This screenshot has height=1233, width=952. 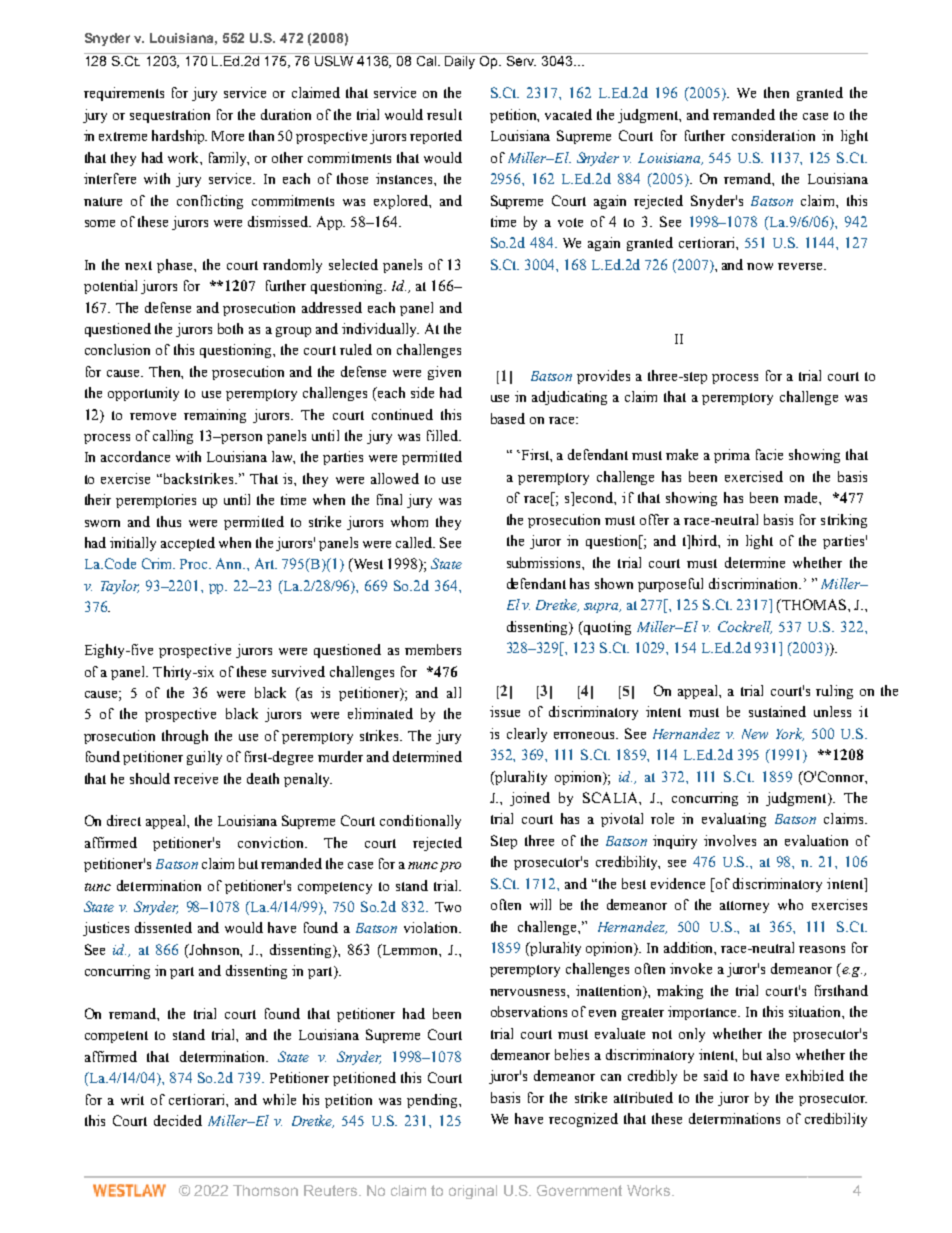 I want to click on decided, so click(x=178, y=1120).
